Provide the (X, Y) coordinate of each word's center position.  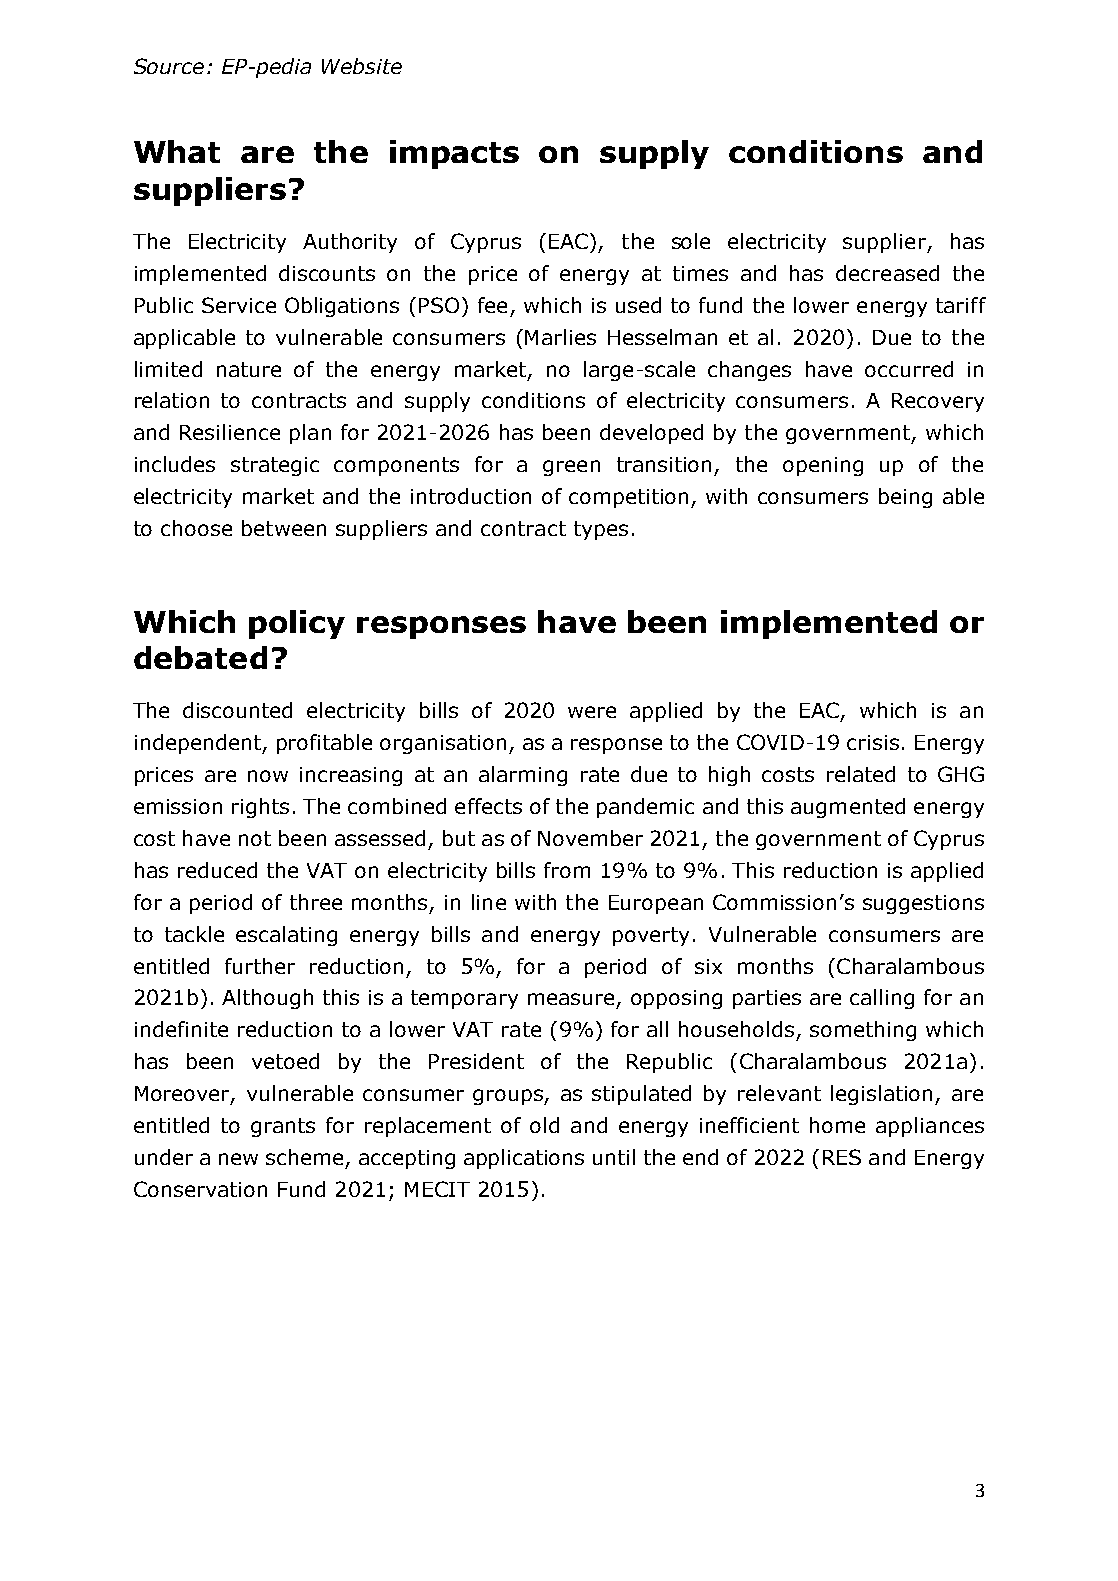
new (238, 1159)
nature (249, 369)
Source (169, 66)
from (567, 870)
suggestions (923, 904)
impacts (454, 154)
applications (524, 1159)
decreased (887, 273)
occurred (909, 369)
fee (492, 305)
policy (297, 624)
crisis (873, 742)
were (592, 712)
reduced (217, 870)
